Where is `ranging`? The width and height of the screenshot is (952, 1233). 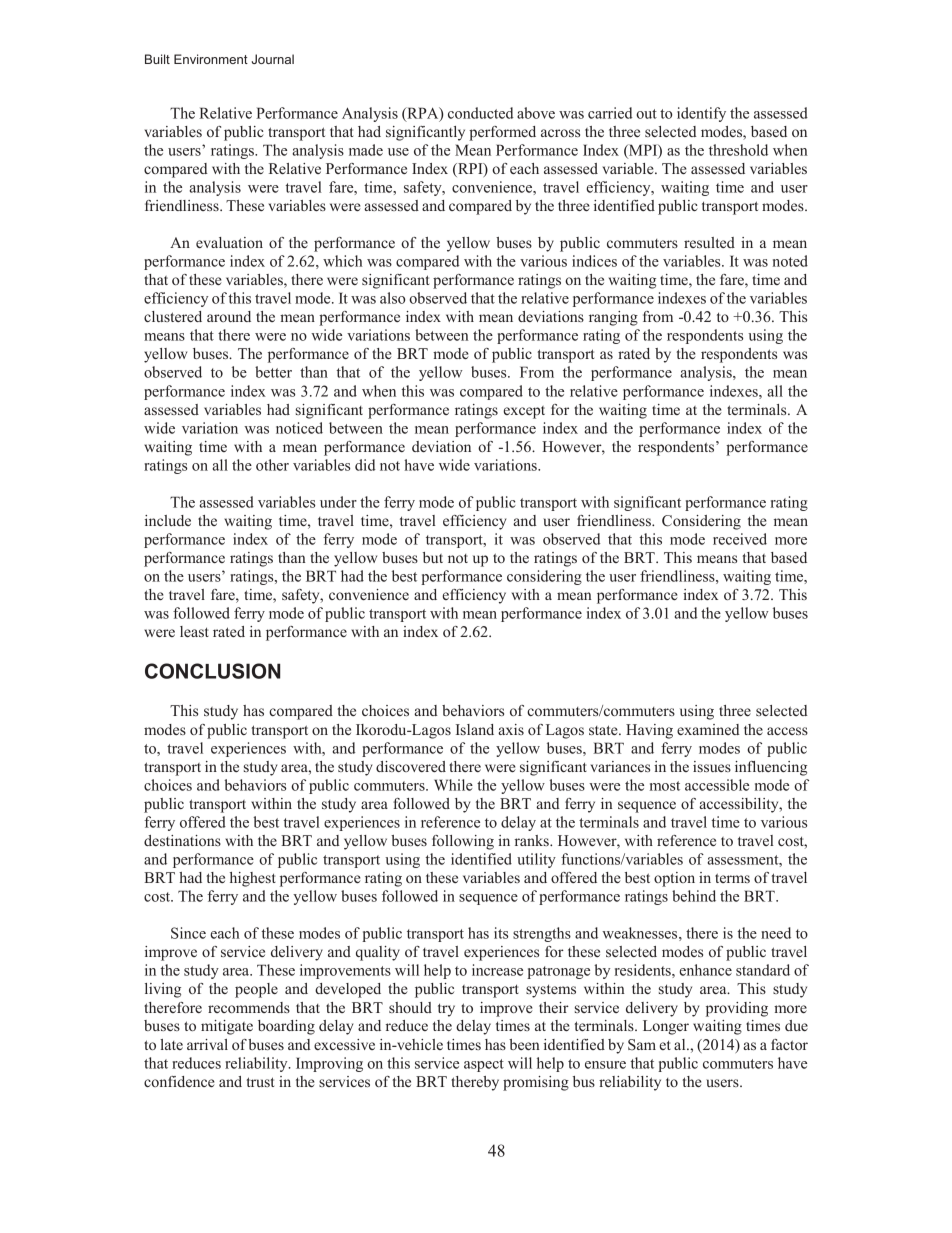 ranging is located at coordinates (613, 318).
